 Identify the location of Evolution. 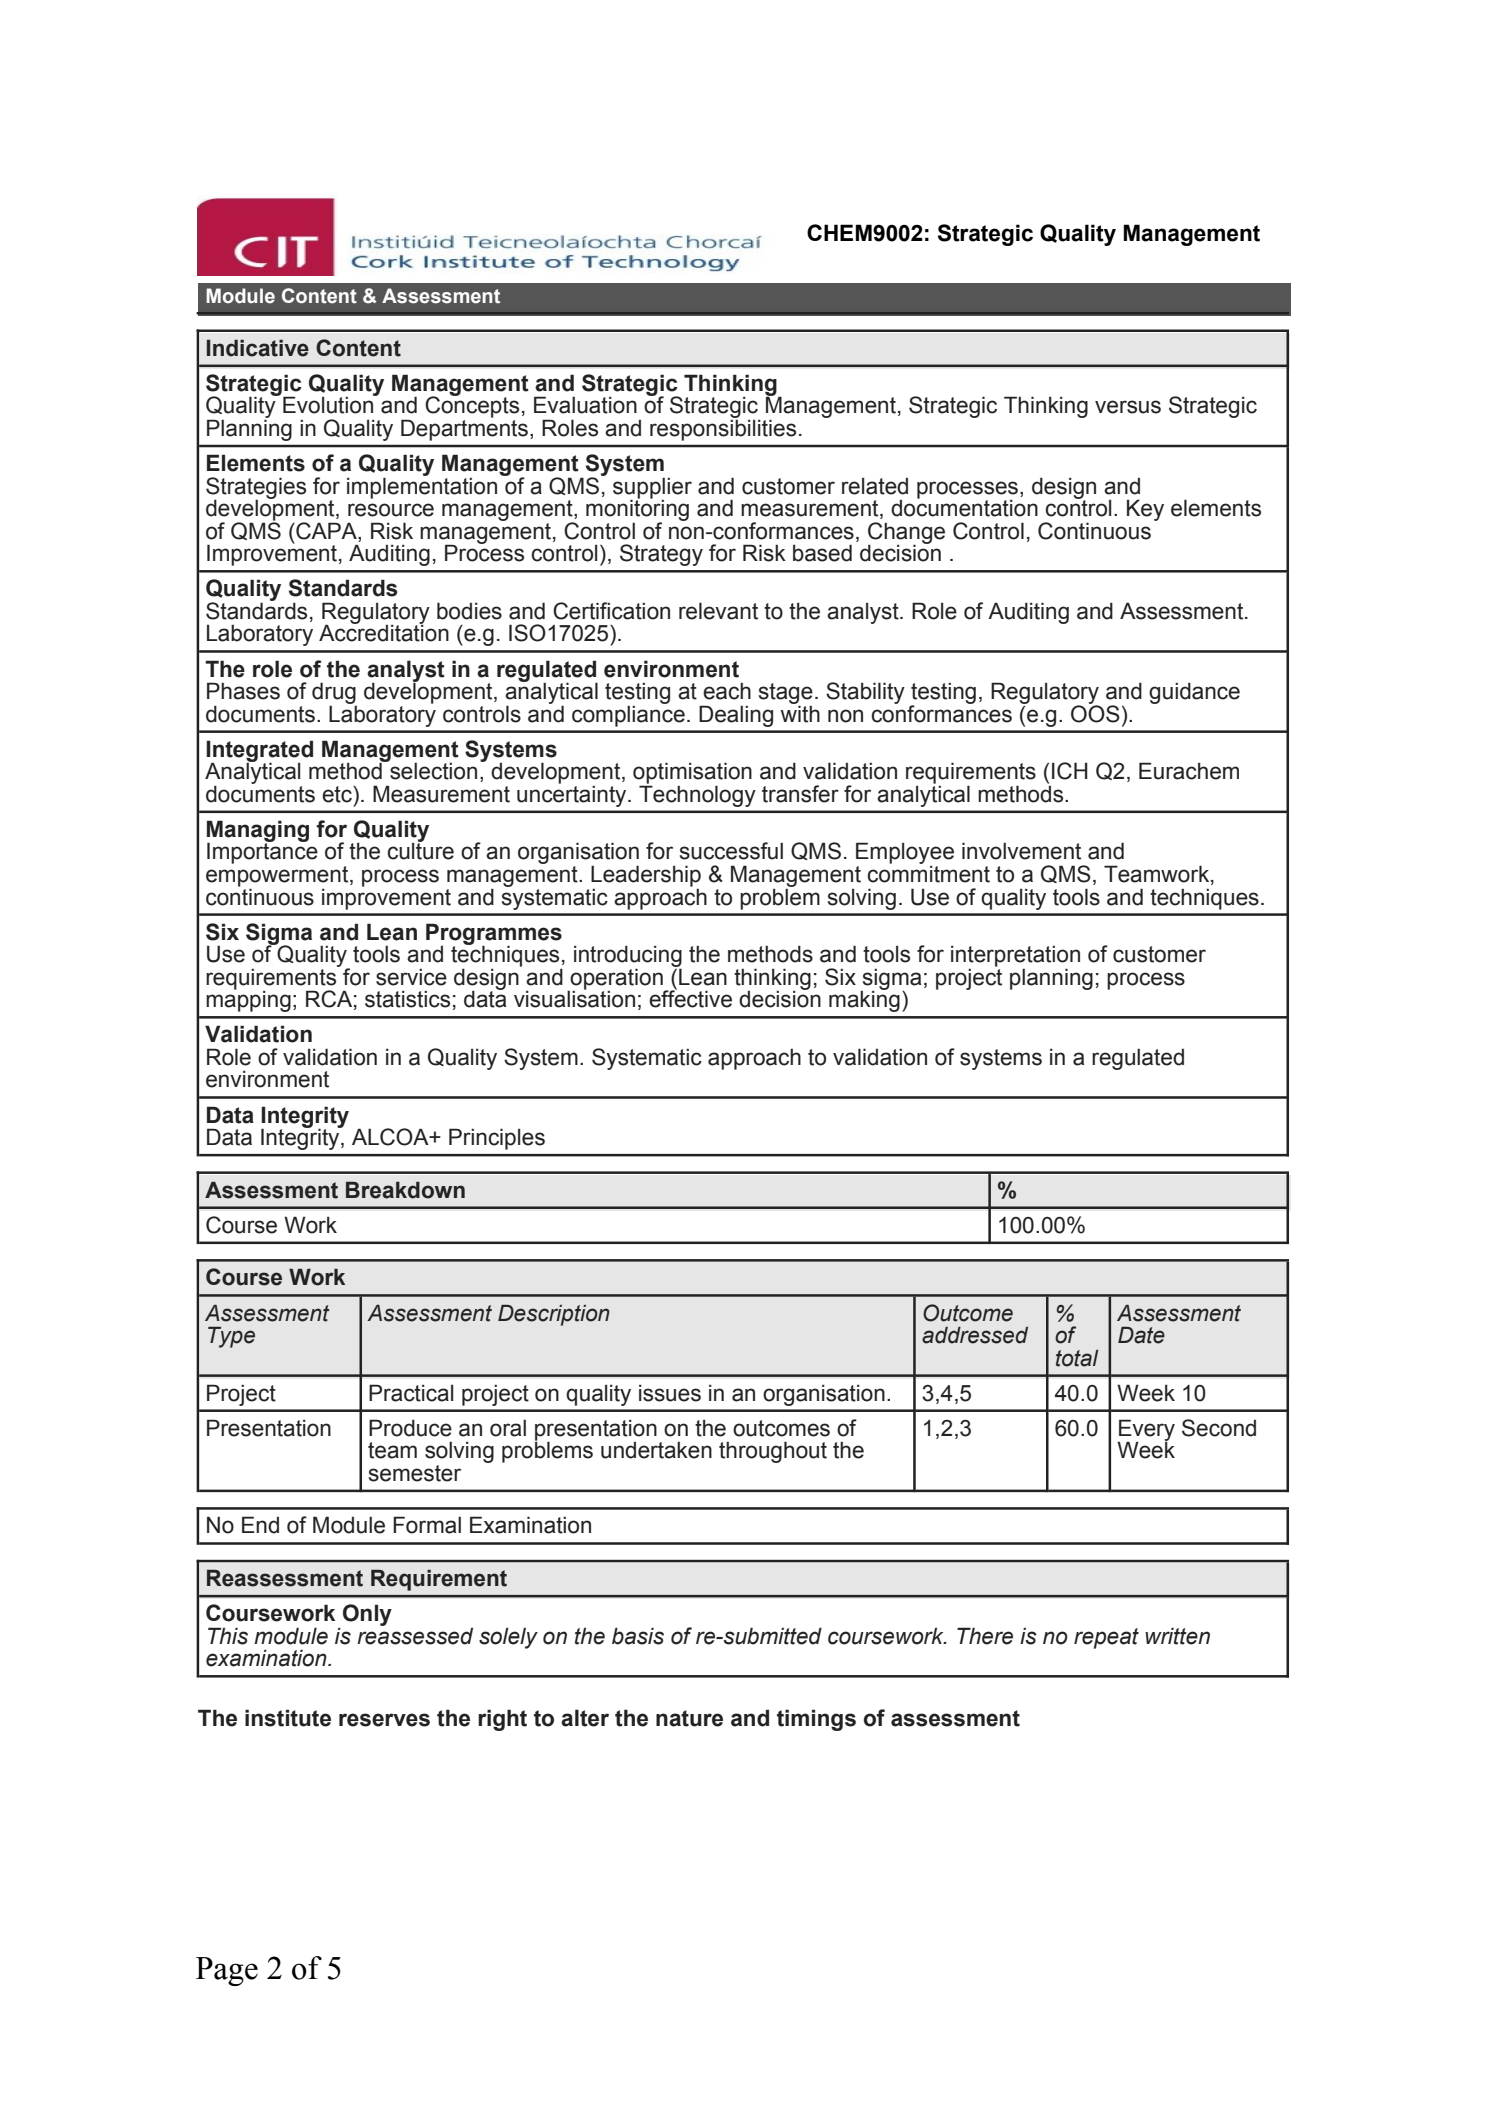
(329, 404).
